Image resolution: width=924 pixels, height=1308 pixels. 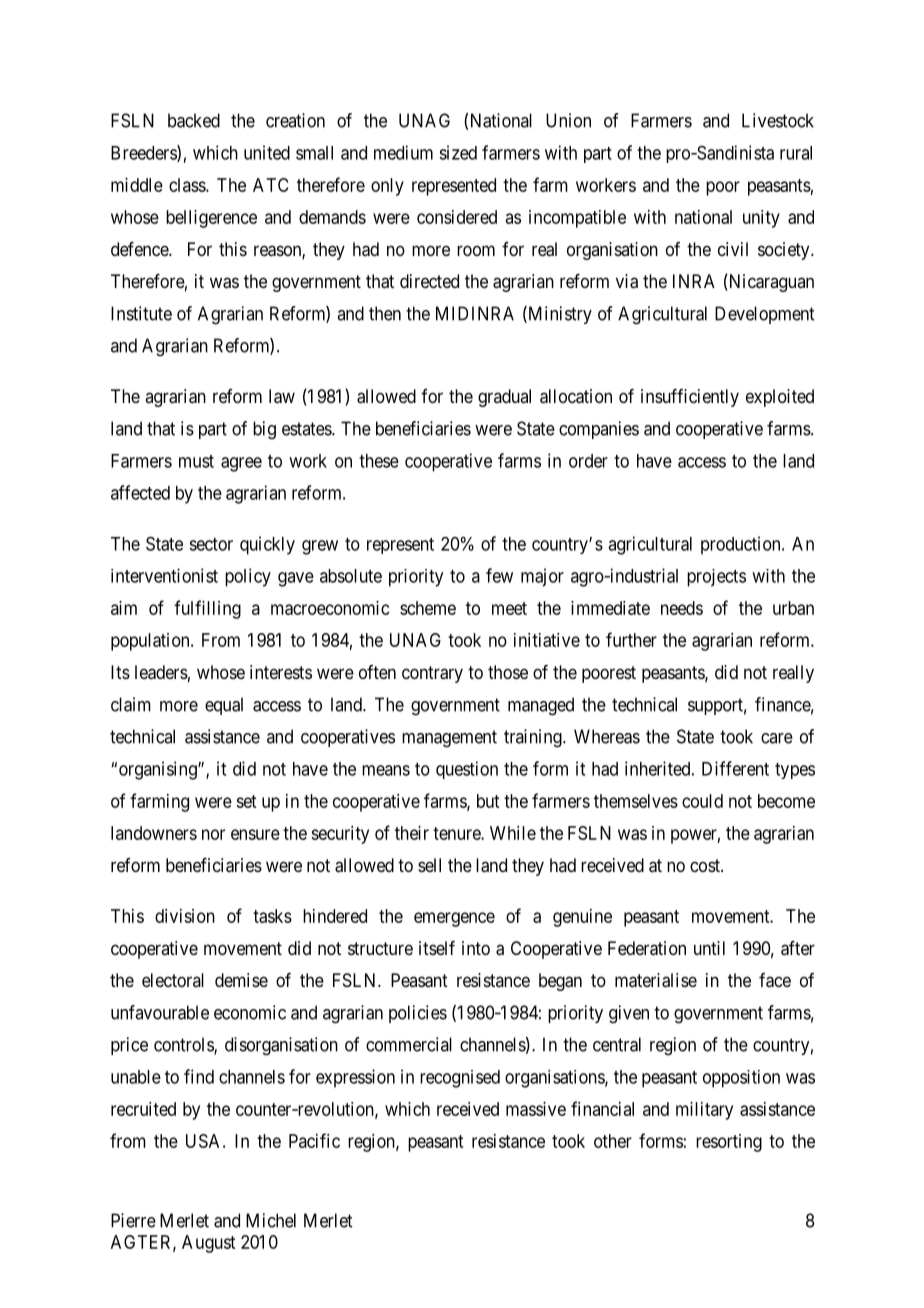 I want to click on tenure, so click(x=457, y=833).
